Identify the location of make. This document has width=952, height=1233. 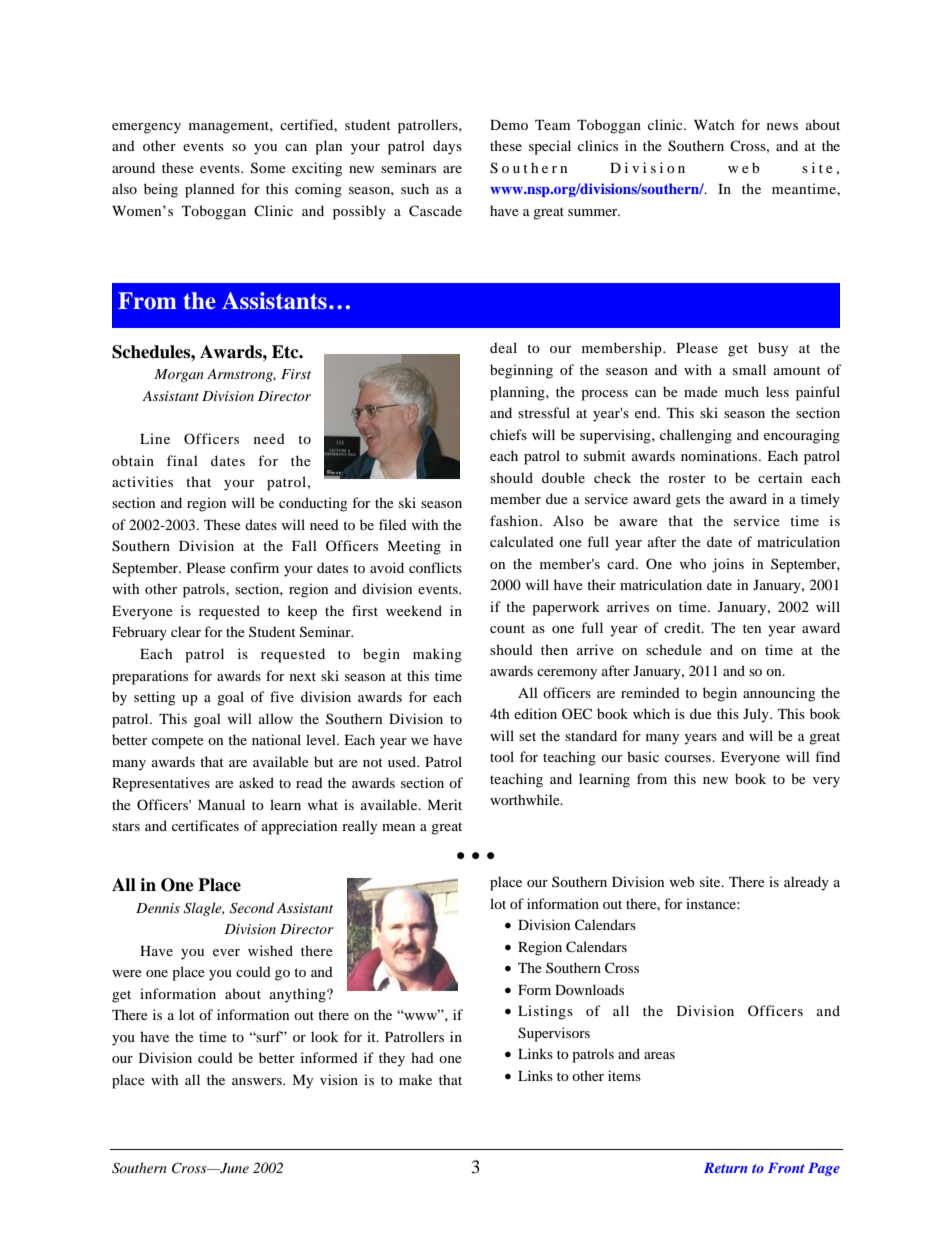
(415, 1079).
